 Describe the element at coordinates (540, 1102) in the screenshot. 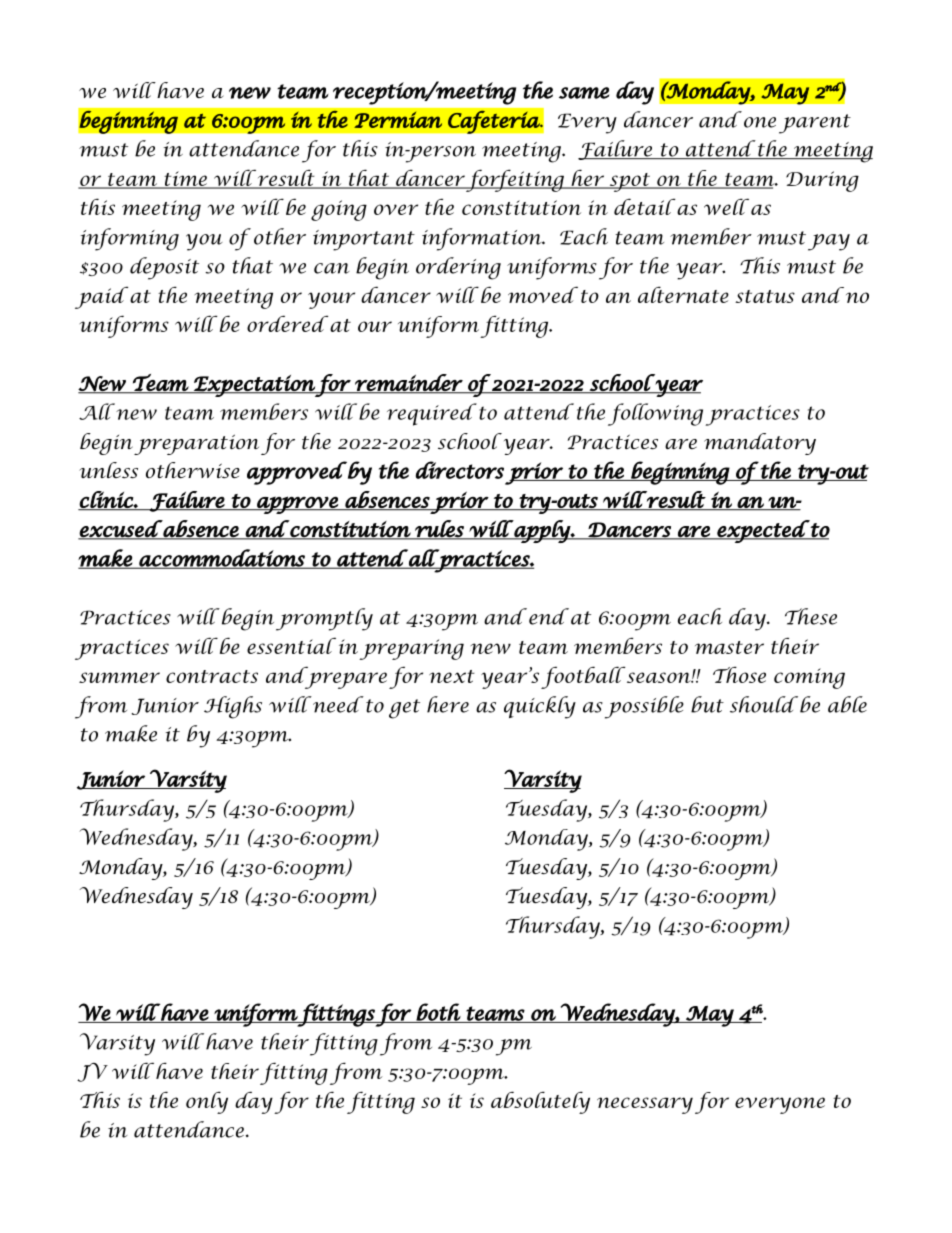

I see `absolutely` at that location.
